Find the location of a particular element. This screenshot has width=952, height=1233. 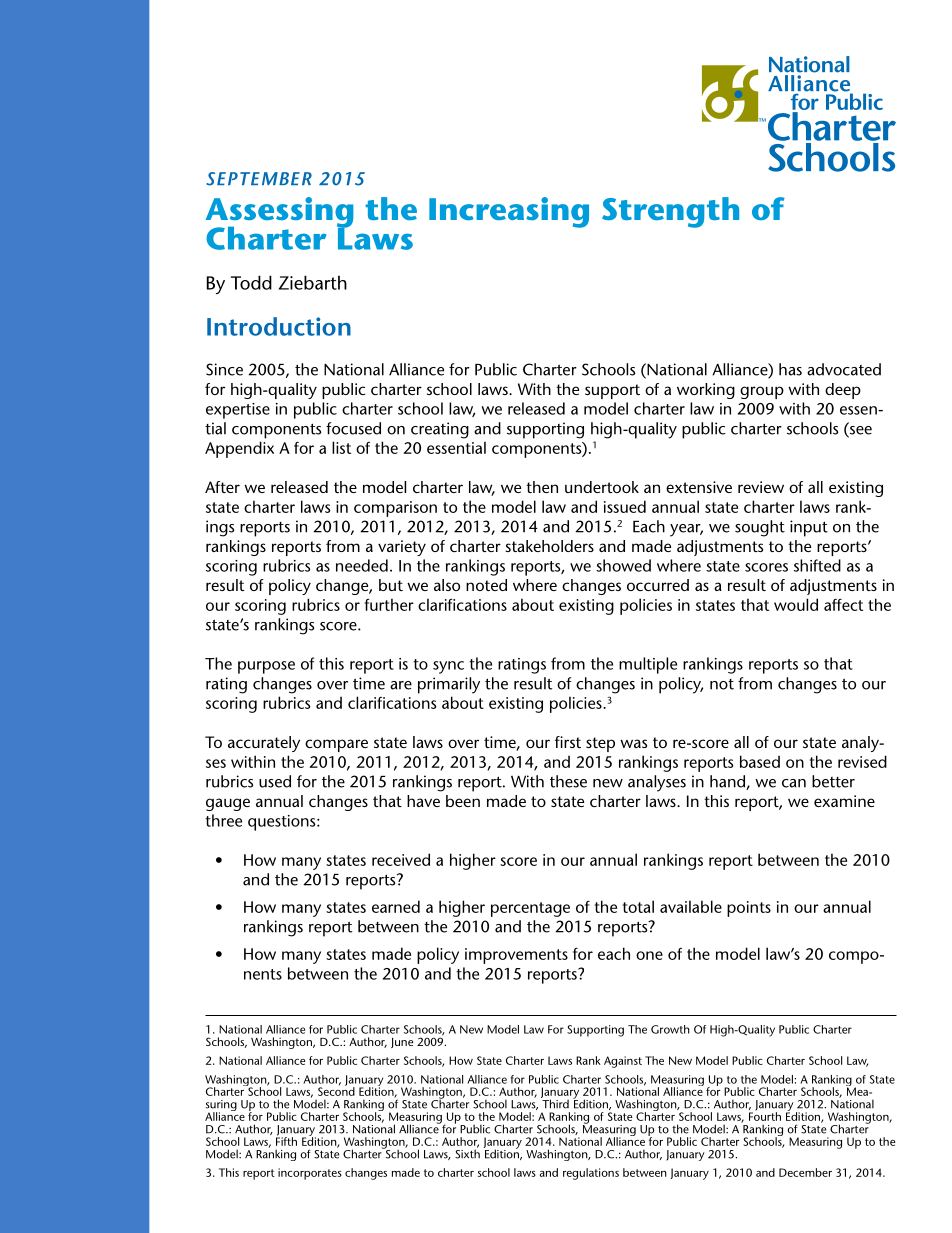

Assessing is located at coordinates (279, 213).
